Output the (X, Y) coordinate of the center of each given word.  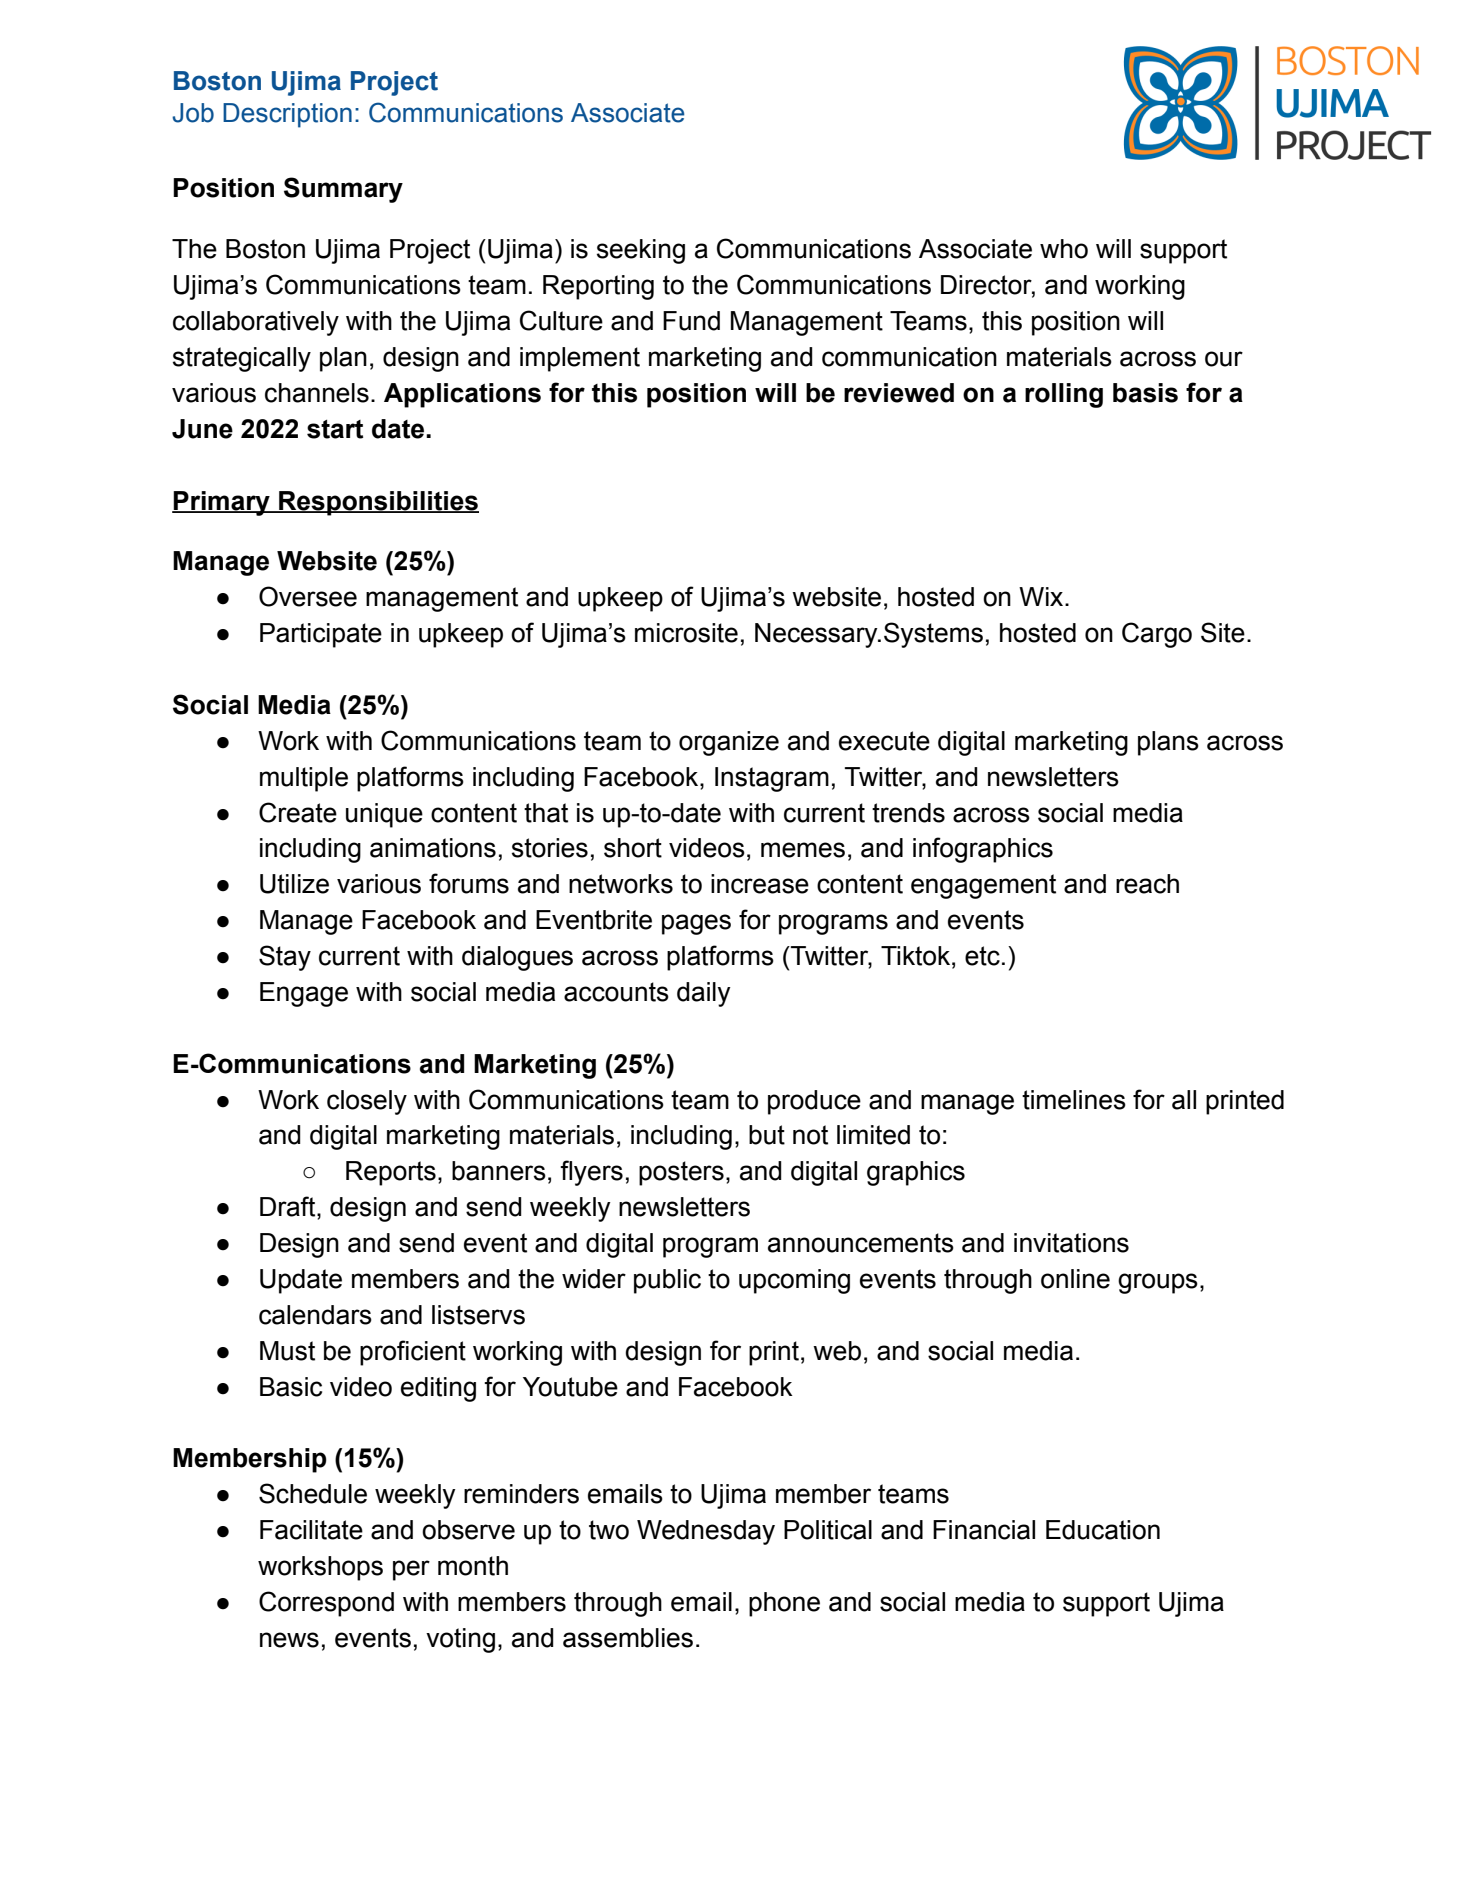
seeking (641, 251)
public (667, 1281)
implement (580, 359)
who (1064, 249)
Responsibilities (378, 503)
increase (760, 884)
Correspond (326, 1604)
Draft (289, 1206)
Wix (1042, 596)
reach (1147, 884)
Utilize (294, 884)
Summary (343, 190)
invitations (1071, 1243)
